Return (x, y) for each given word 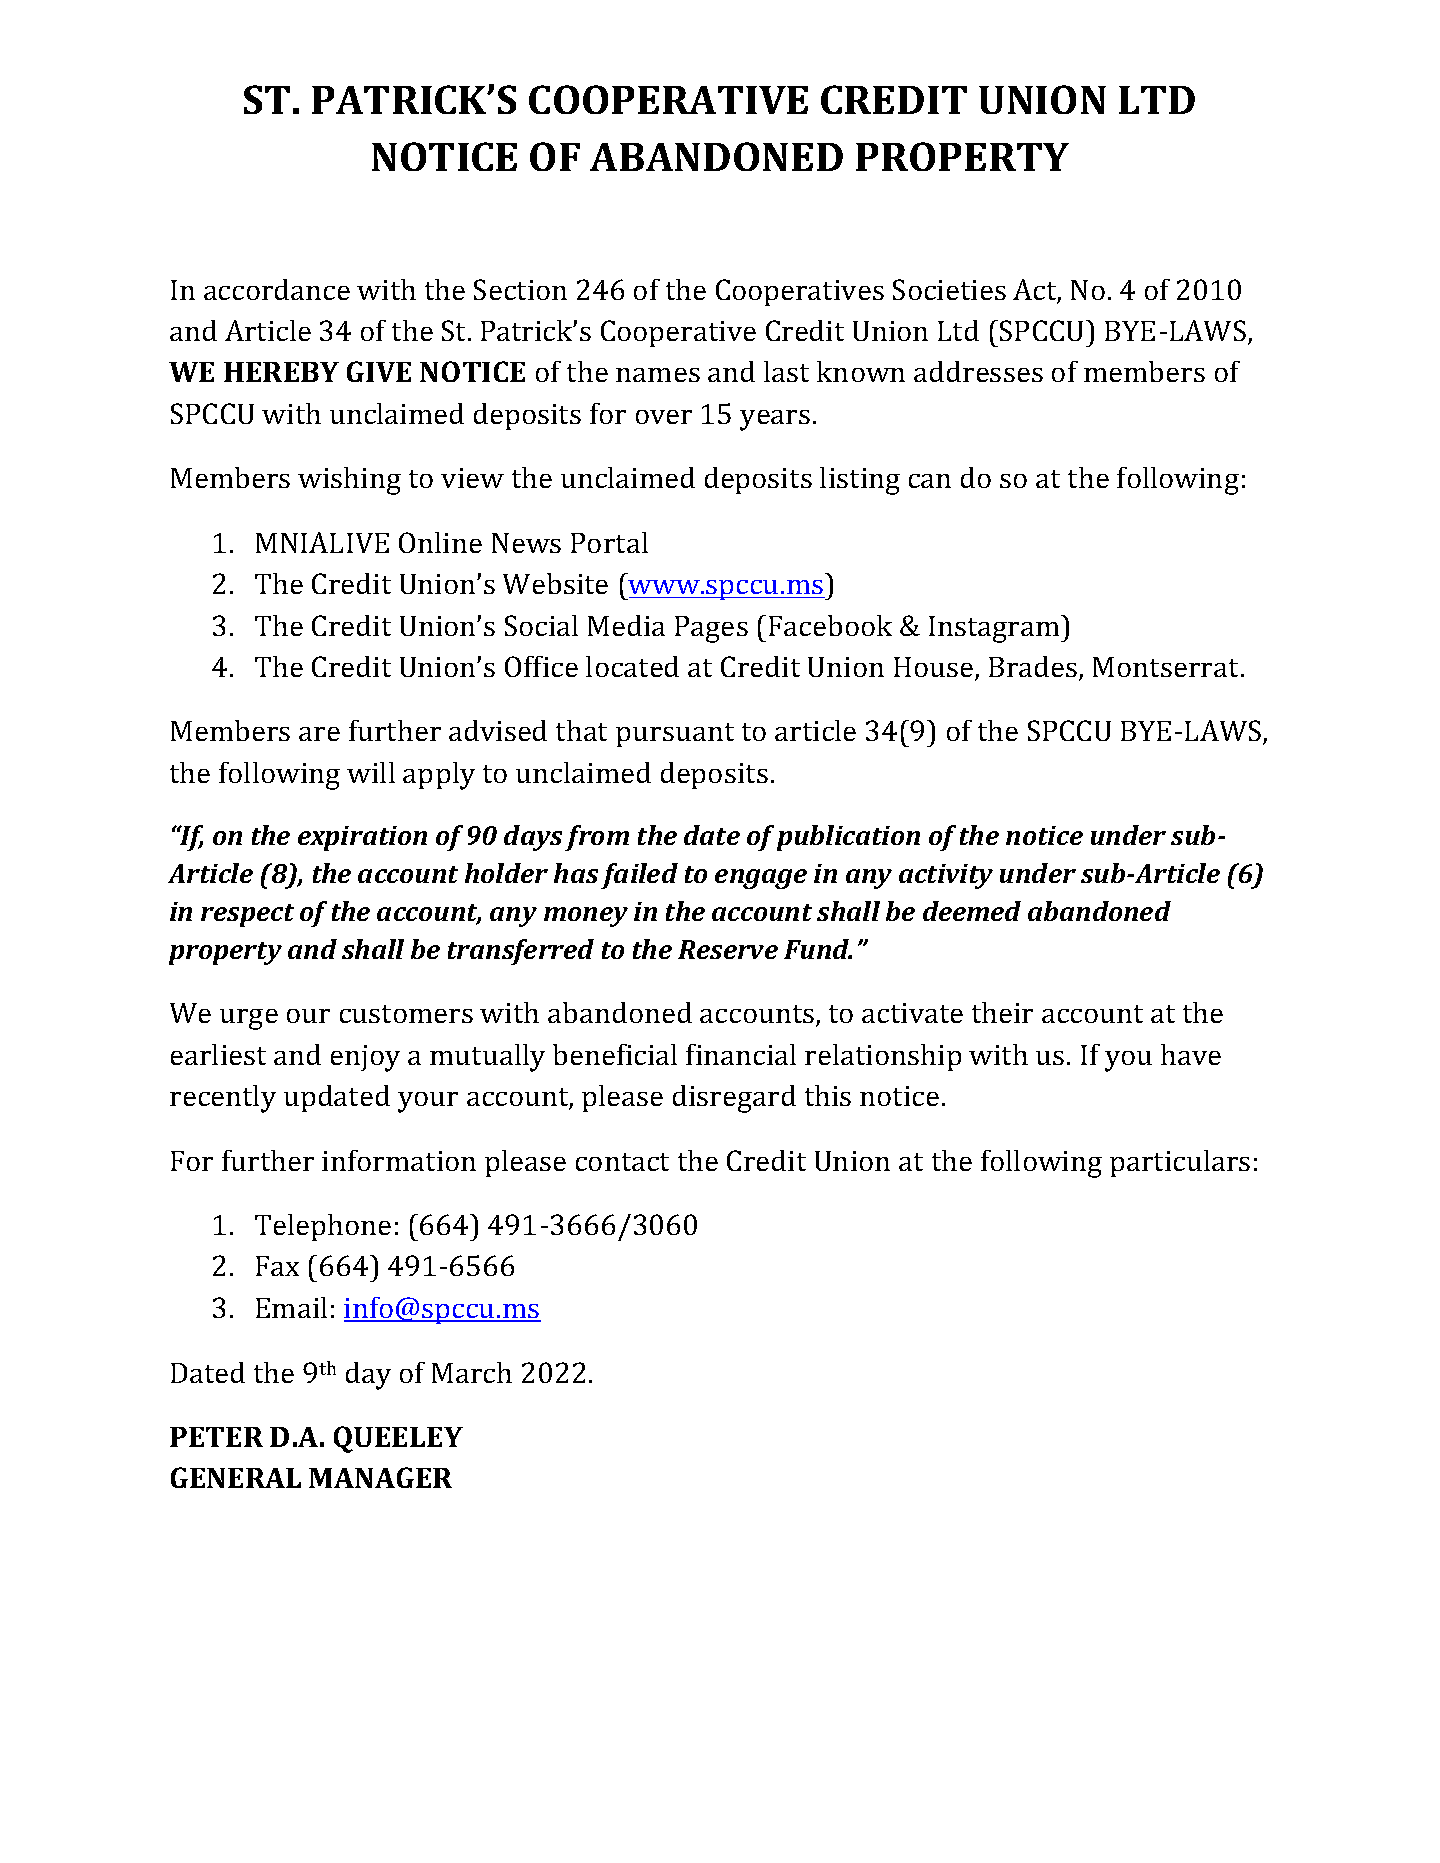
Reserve (728, 949)
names (658, 375)
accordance (277, 289)
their (1002, 1012)
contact (622, 1162)
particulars (1180, 1163)
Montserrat (1167, 667)
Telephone (323, 1227)
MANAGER (380, 1477)
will (371, 772)
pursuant (675, 735)
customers (406, 1014)
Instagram (995, 629)
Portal (609, 542)
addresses (978, 371)
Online (440, 542)
